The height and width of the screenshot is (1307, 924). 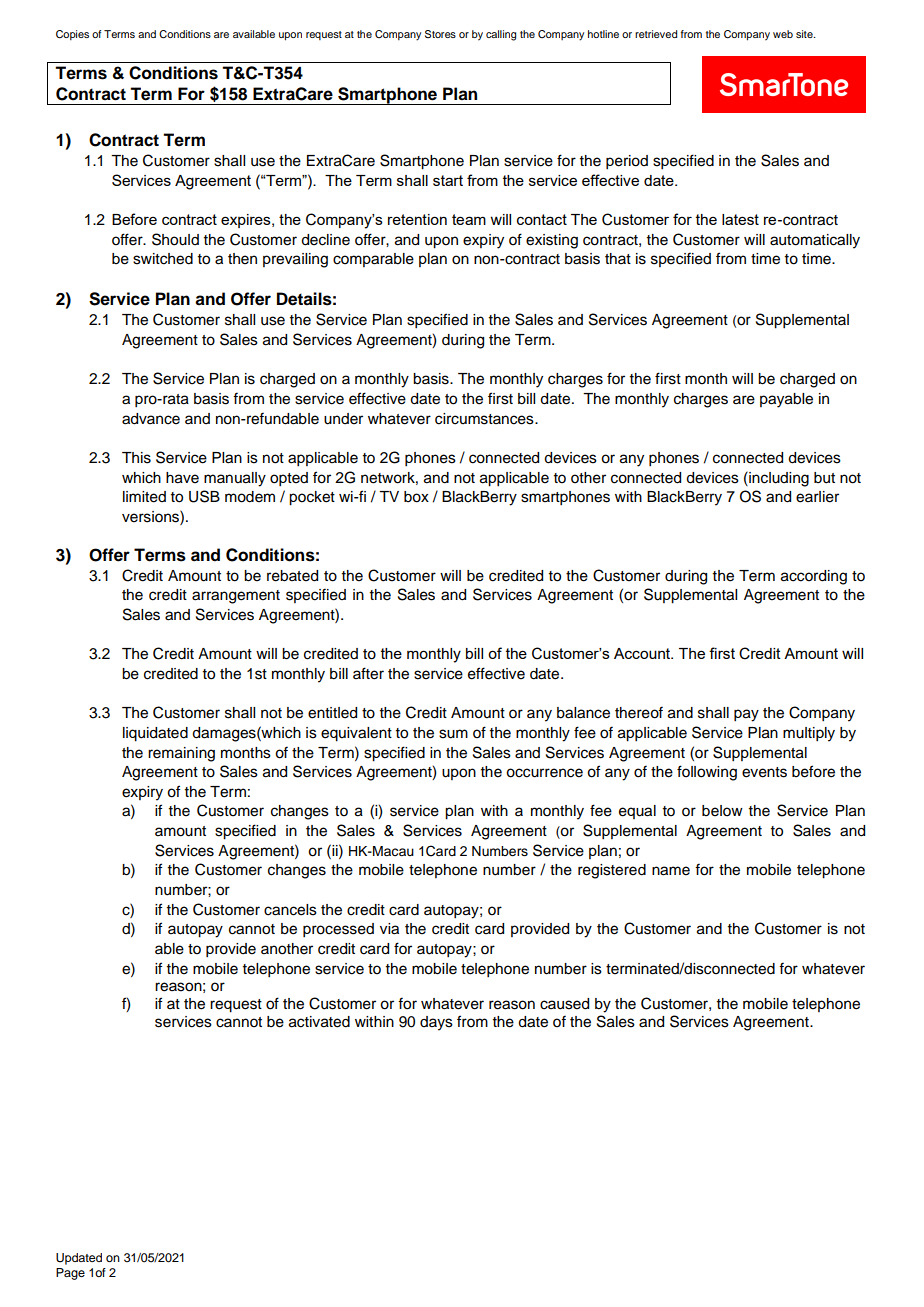 I want to click on below, so click(x=722, y=811).
